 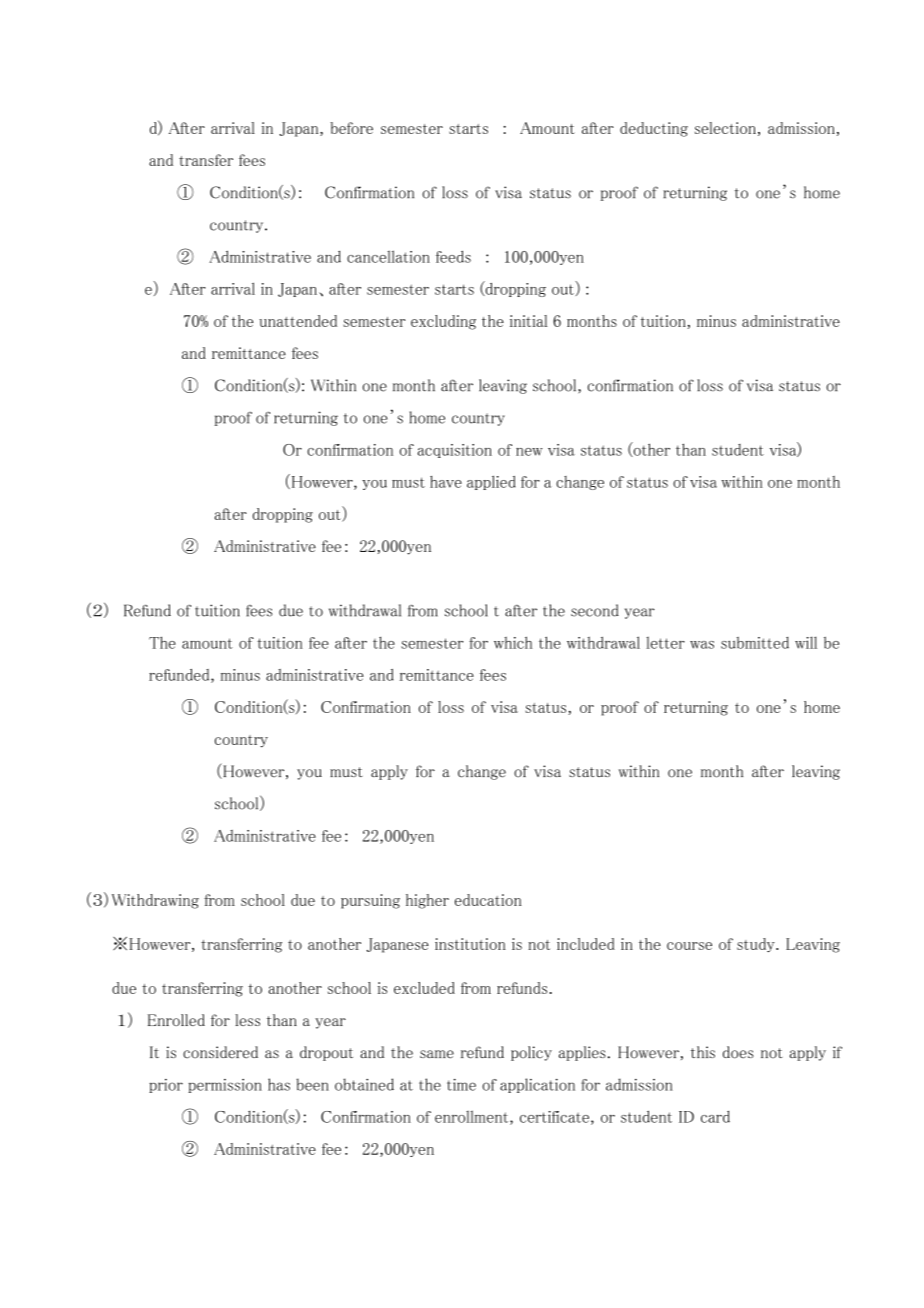 What do you see at coordinates (715, 1117) in the page?
I see `card` at bounding box center [715, 1117].
